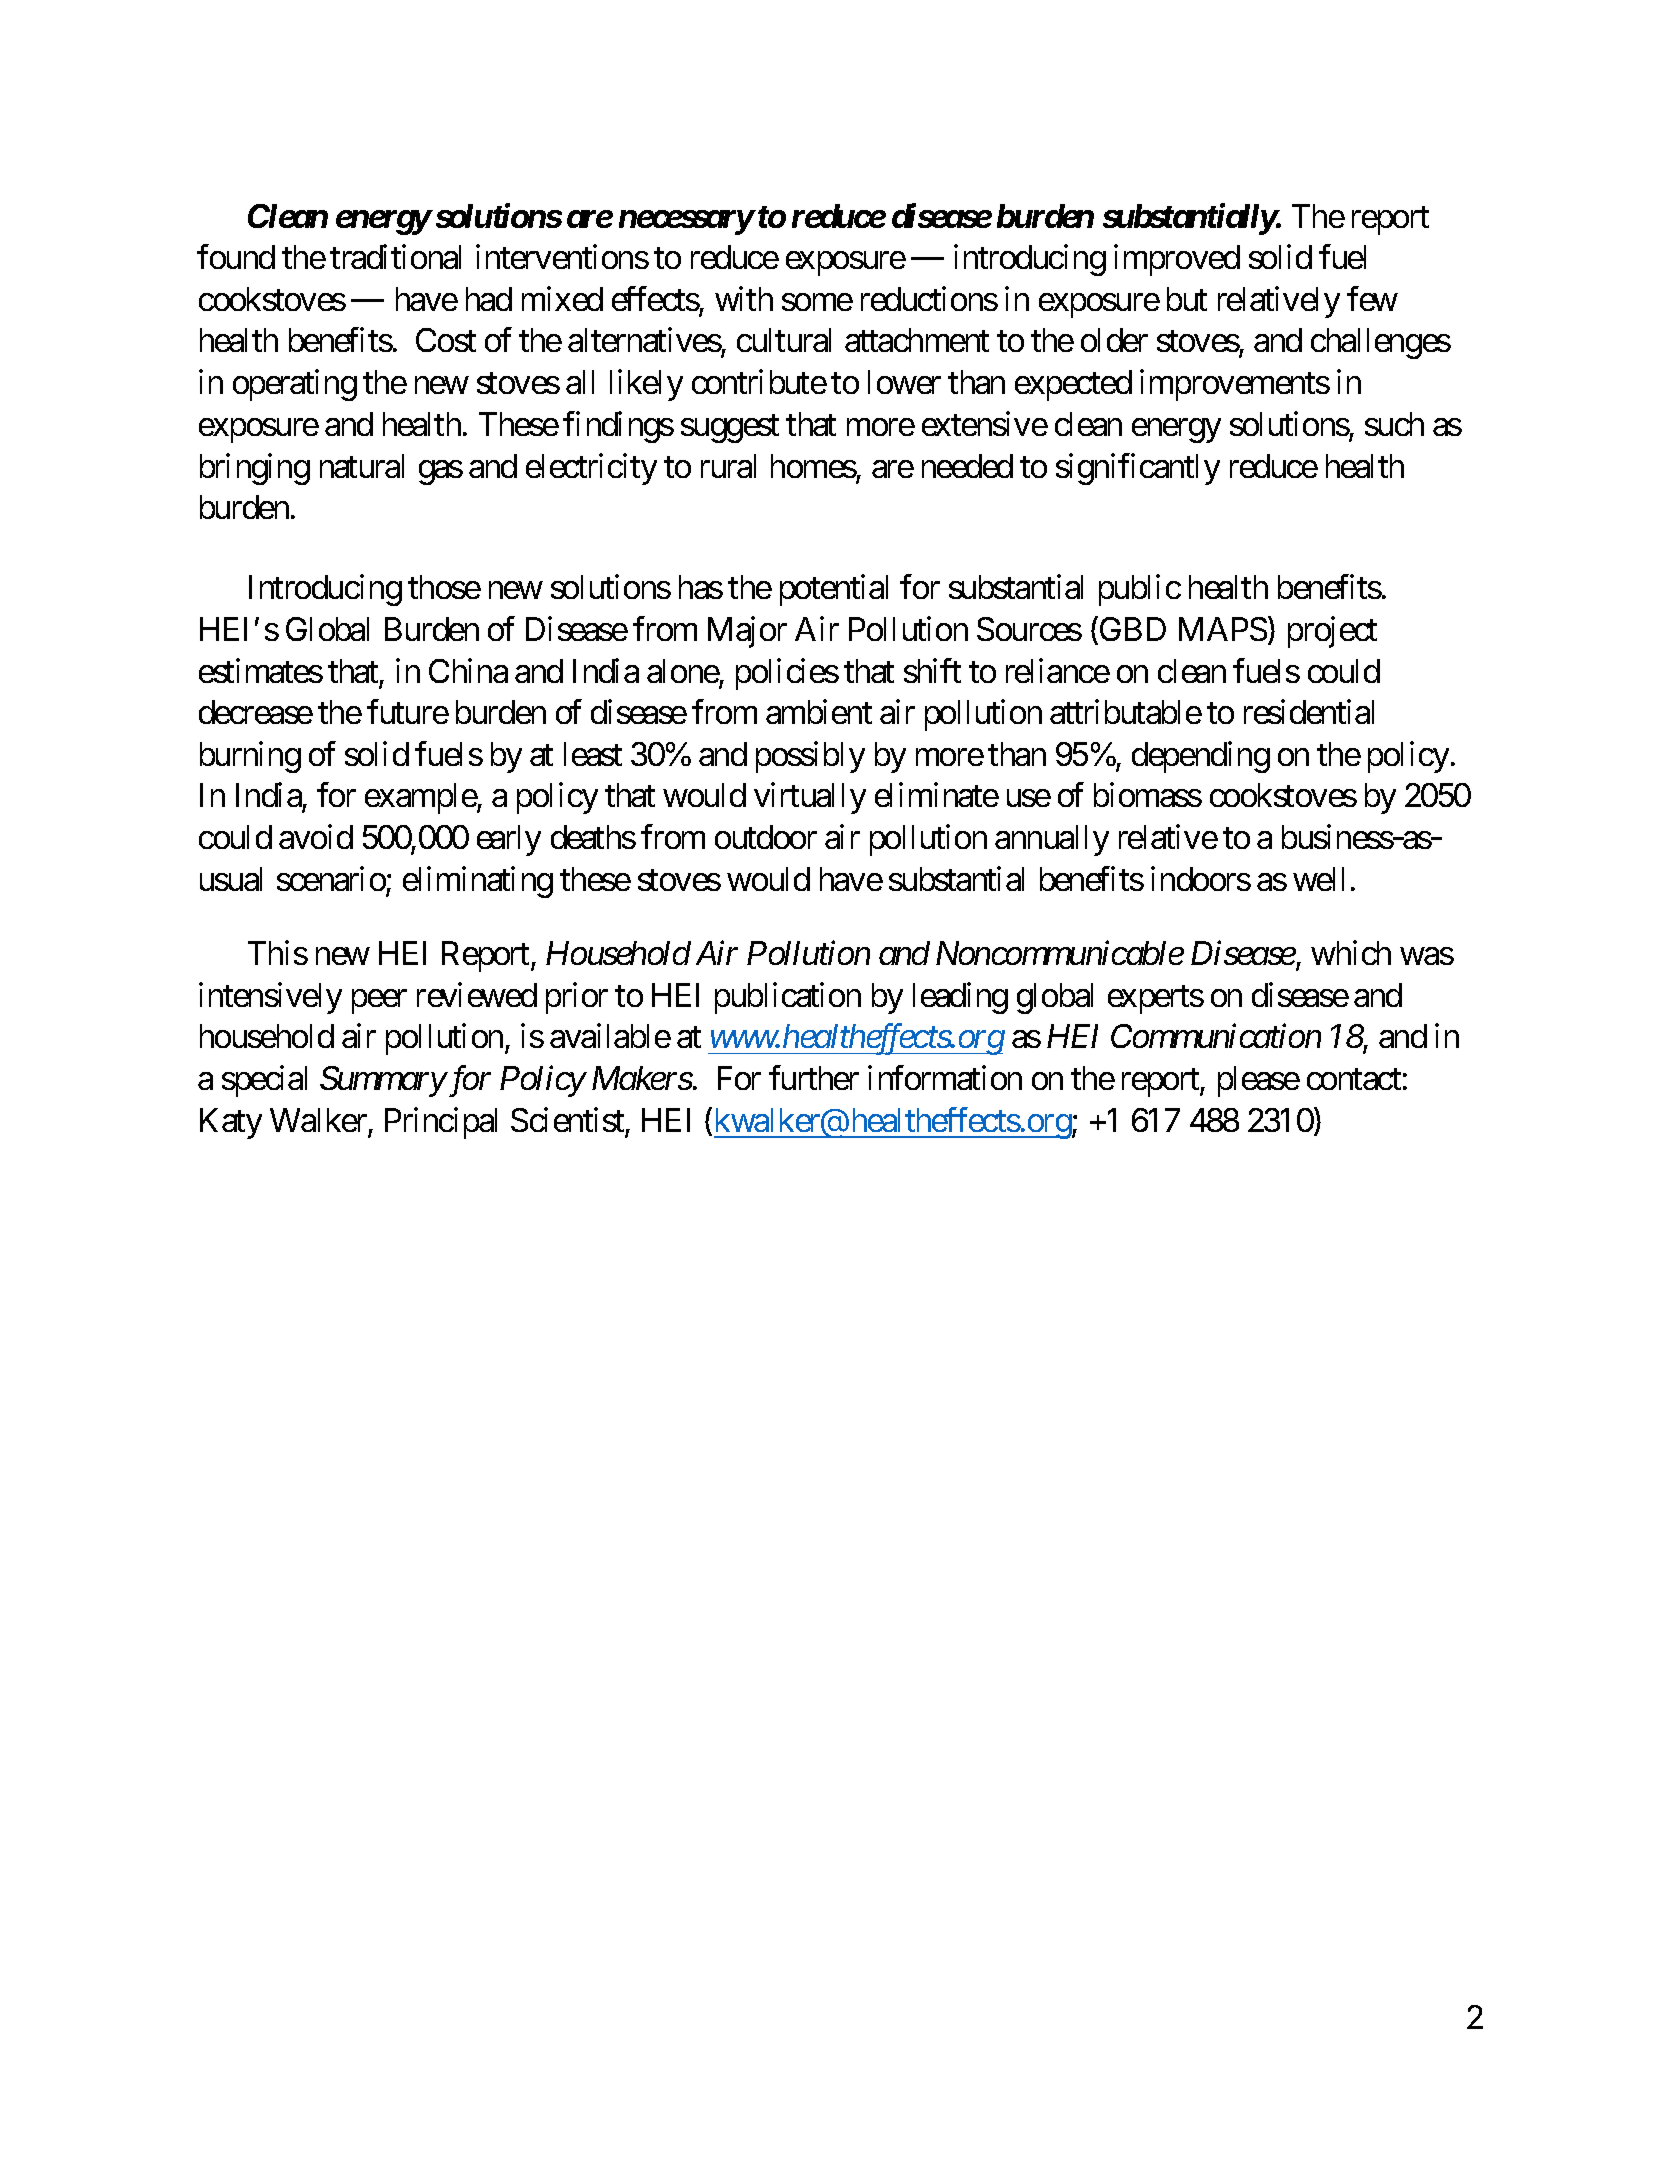 The height and width of the screenshot is (2173, 1679). Describe the element at coordinates (1177, 260) in the screenshot. I see `improved` at that location.
